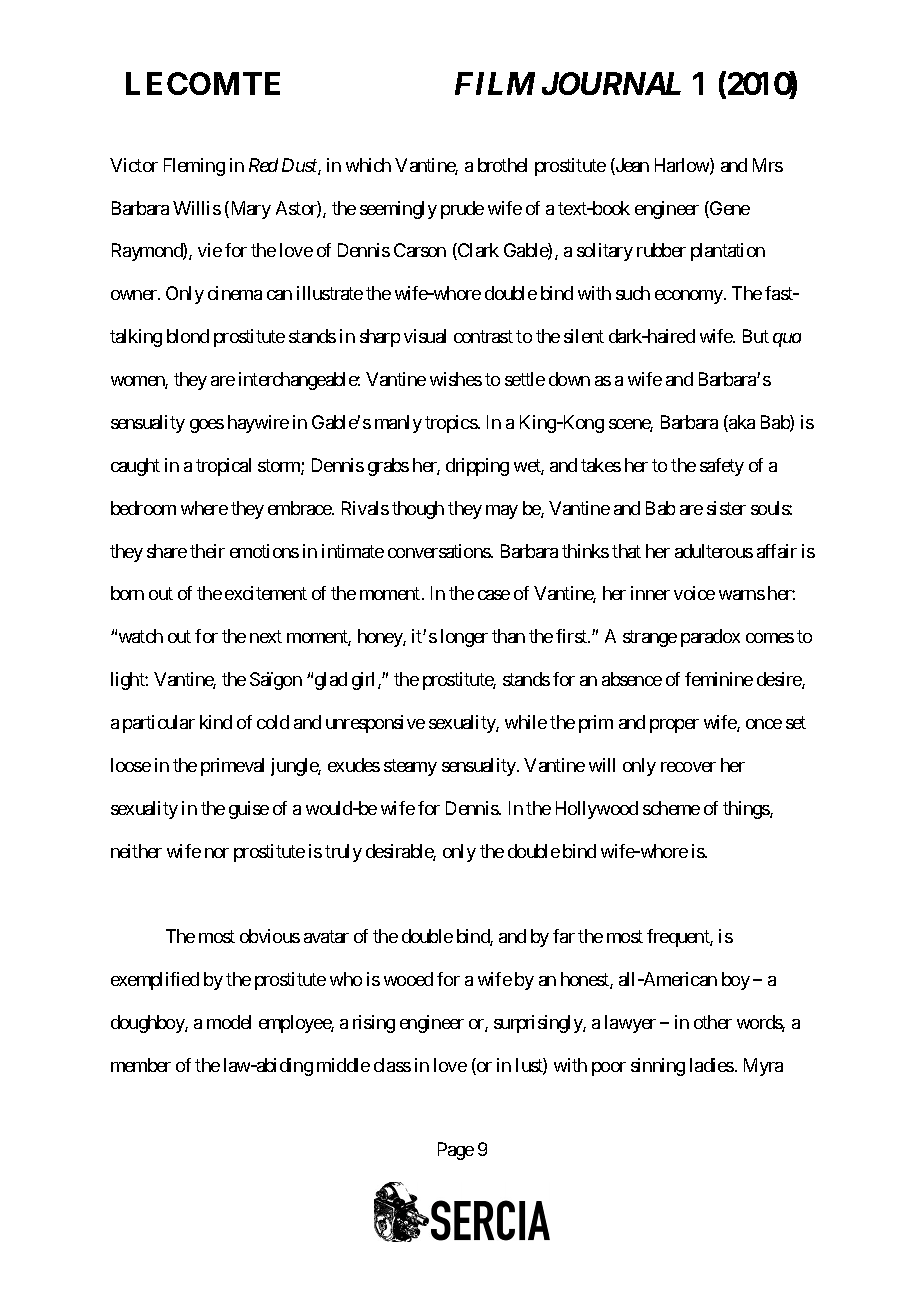 The image size is (924, 1308). I want to click on FILM, so click(495, 83).
